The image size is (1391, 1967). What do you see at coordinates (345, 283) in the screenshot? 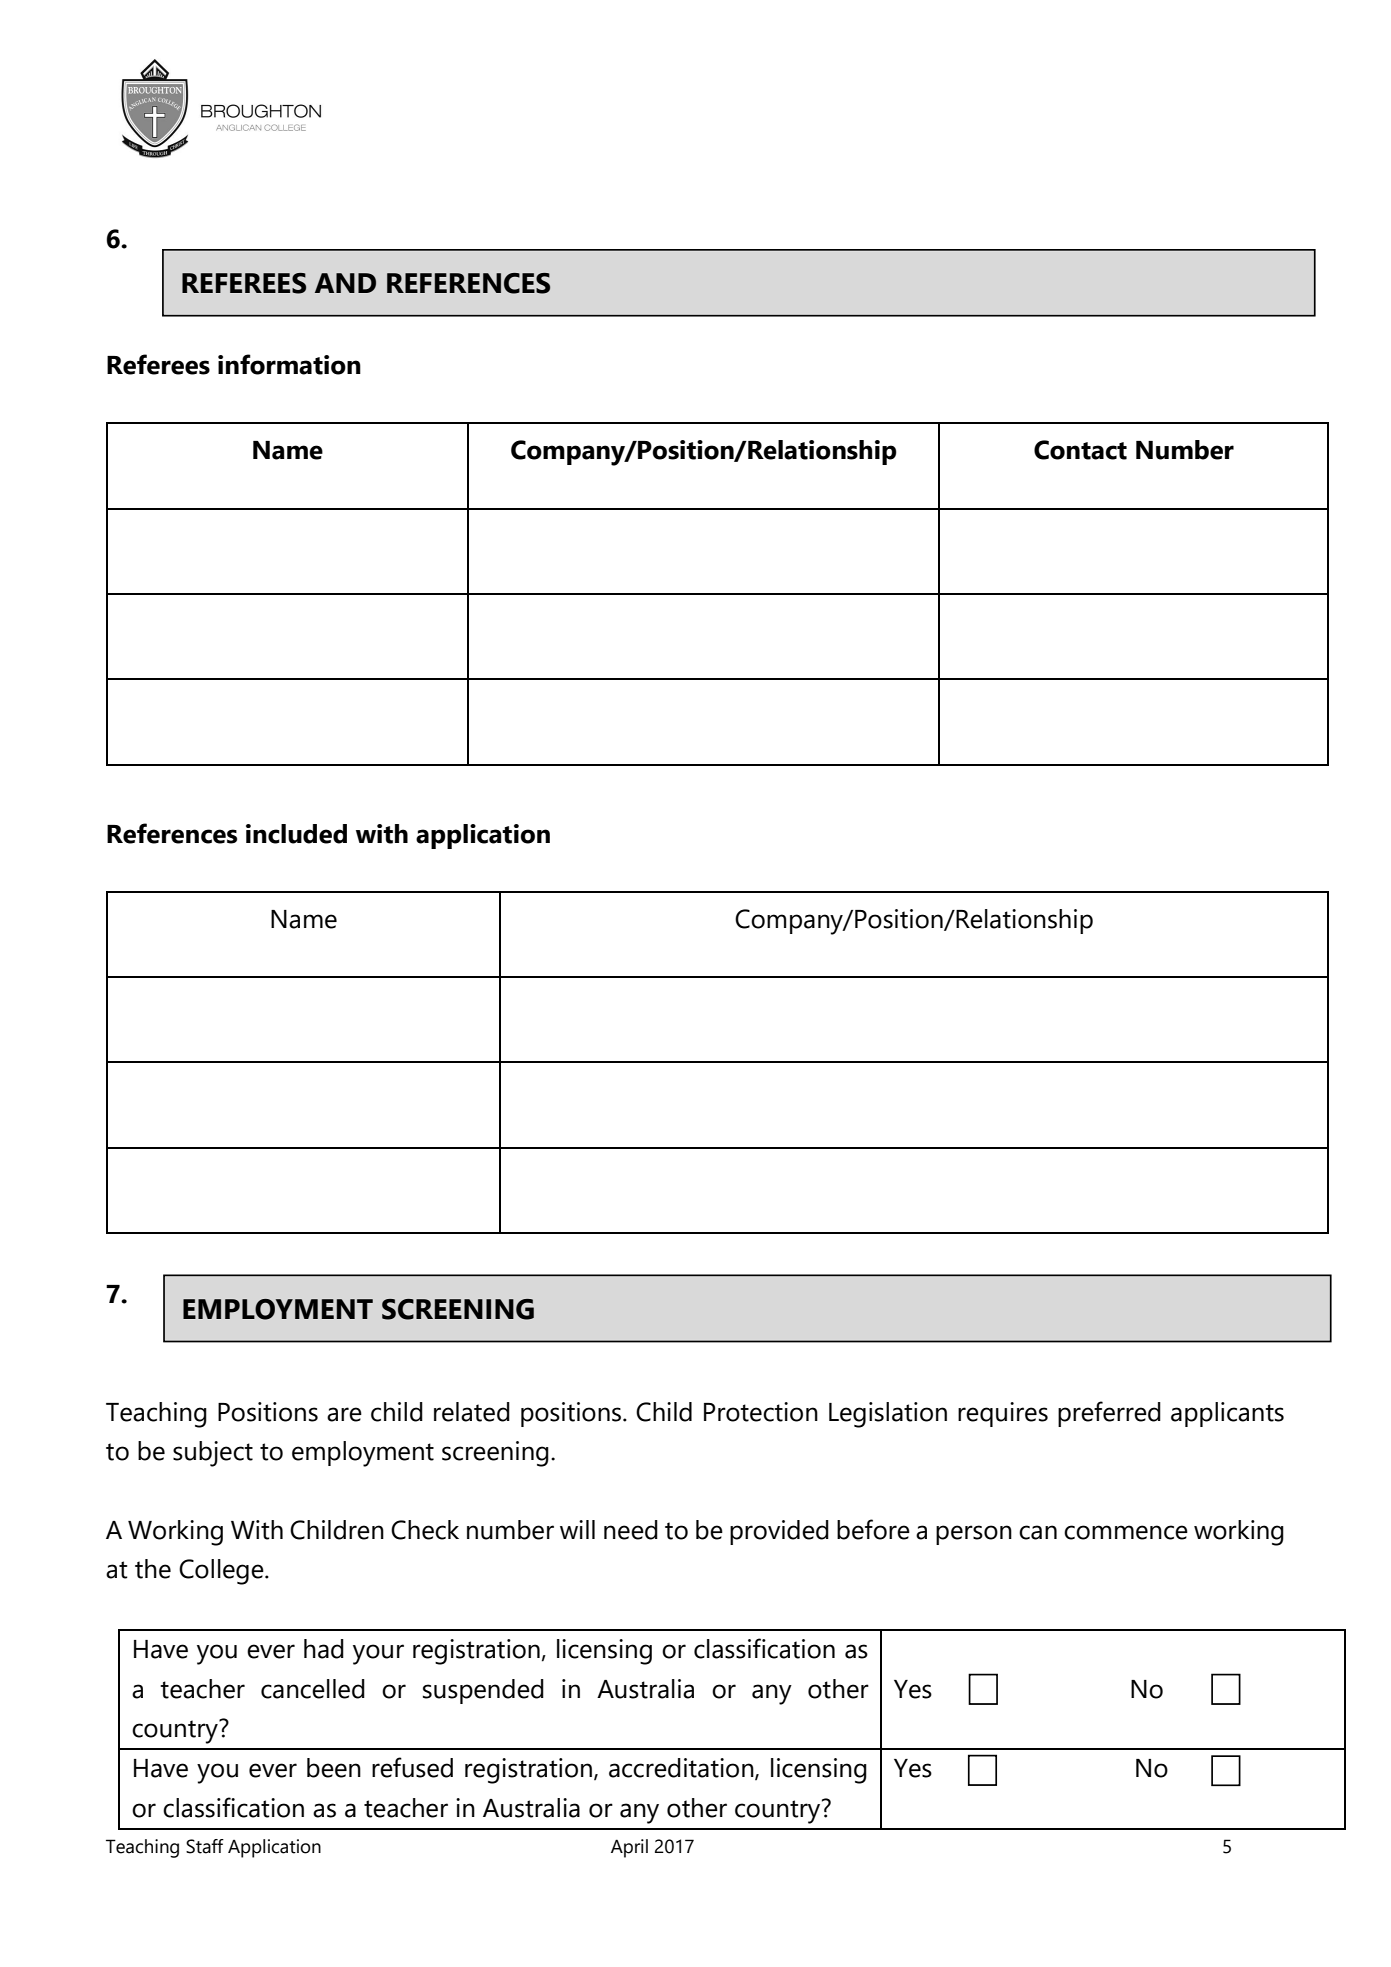
I see `AND` at bounding box center [345, 283].
